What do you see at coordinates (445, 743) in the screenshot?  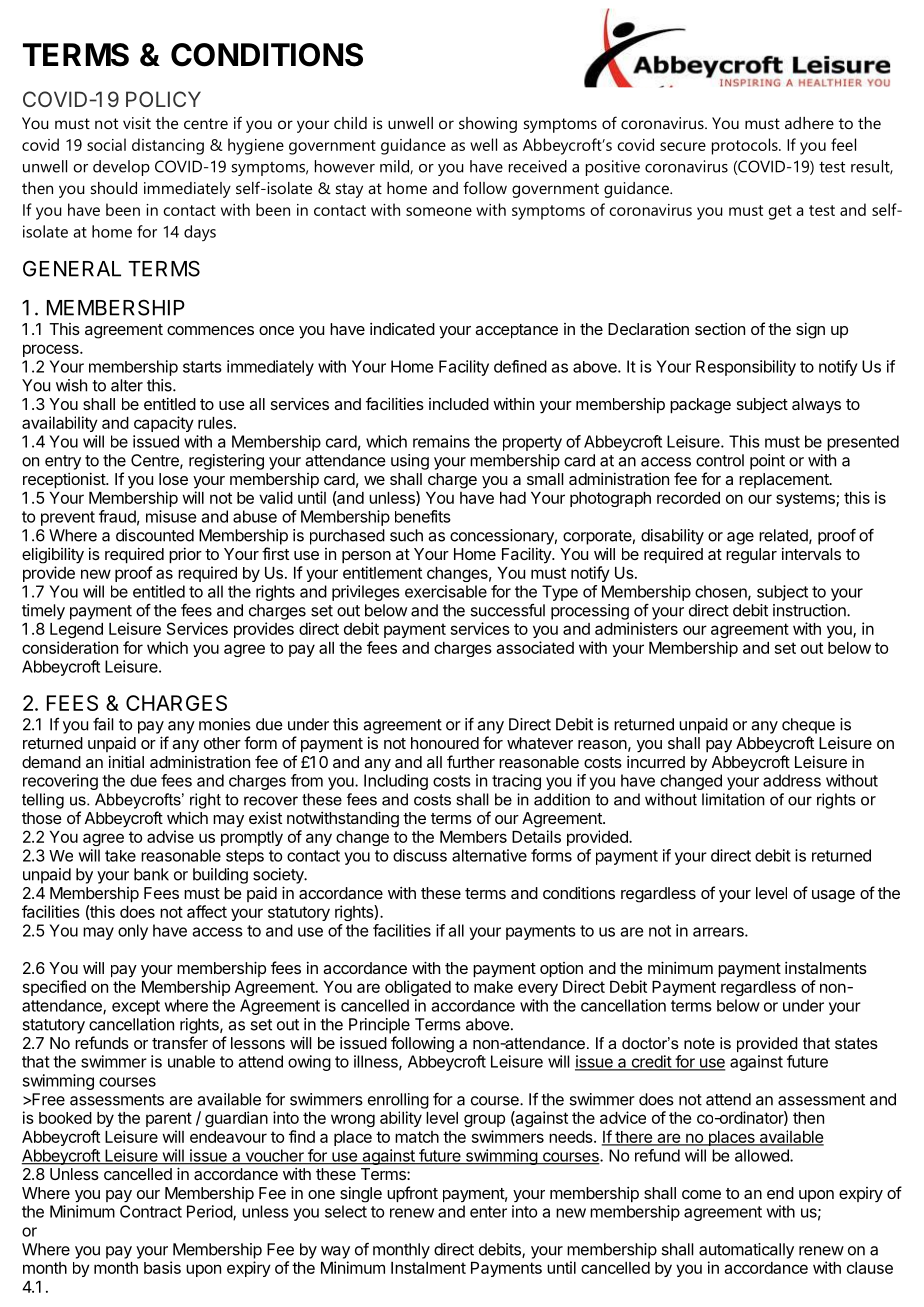 I see `honoured` at bounding box center [445, 743].
